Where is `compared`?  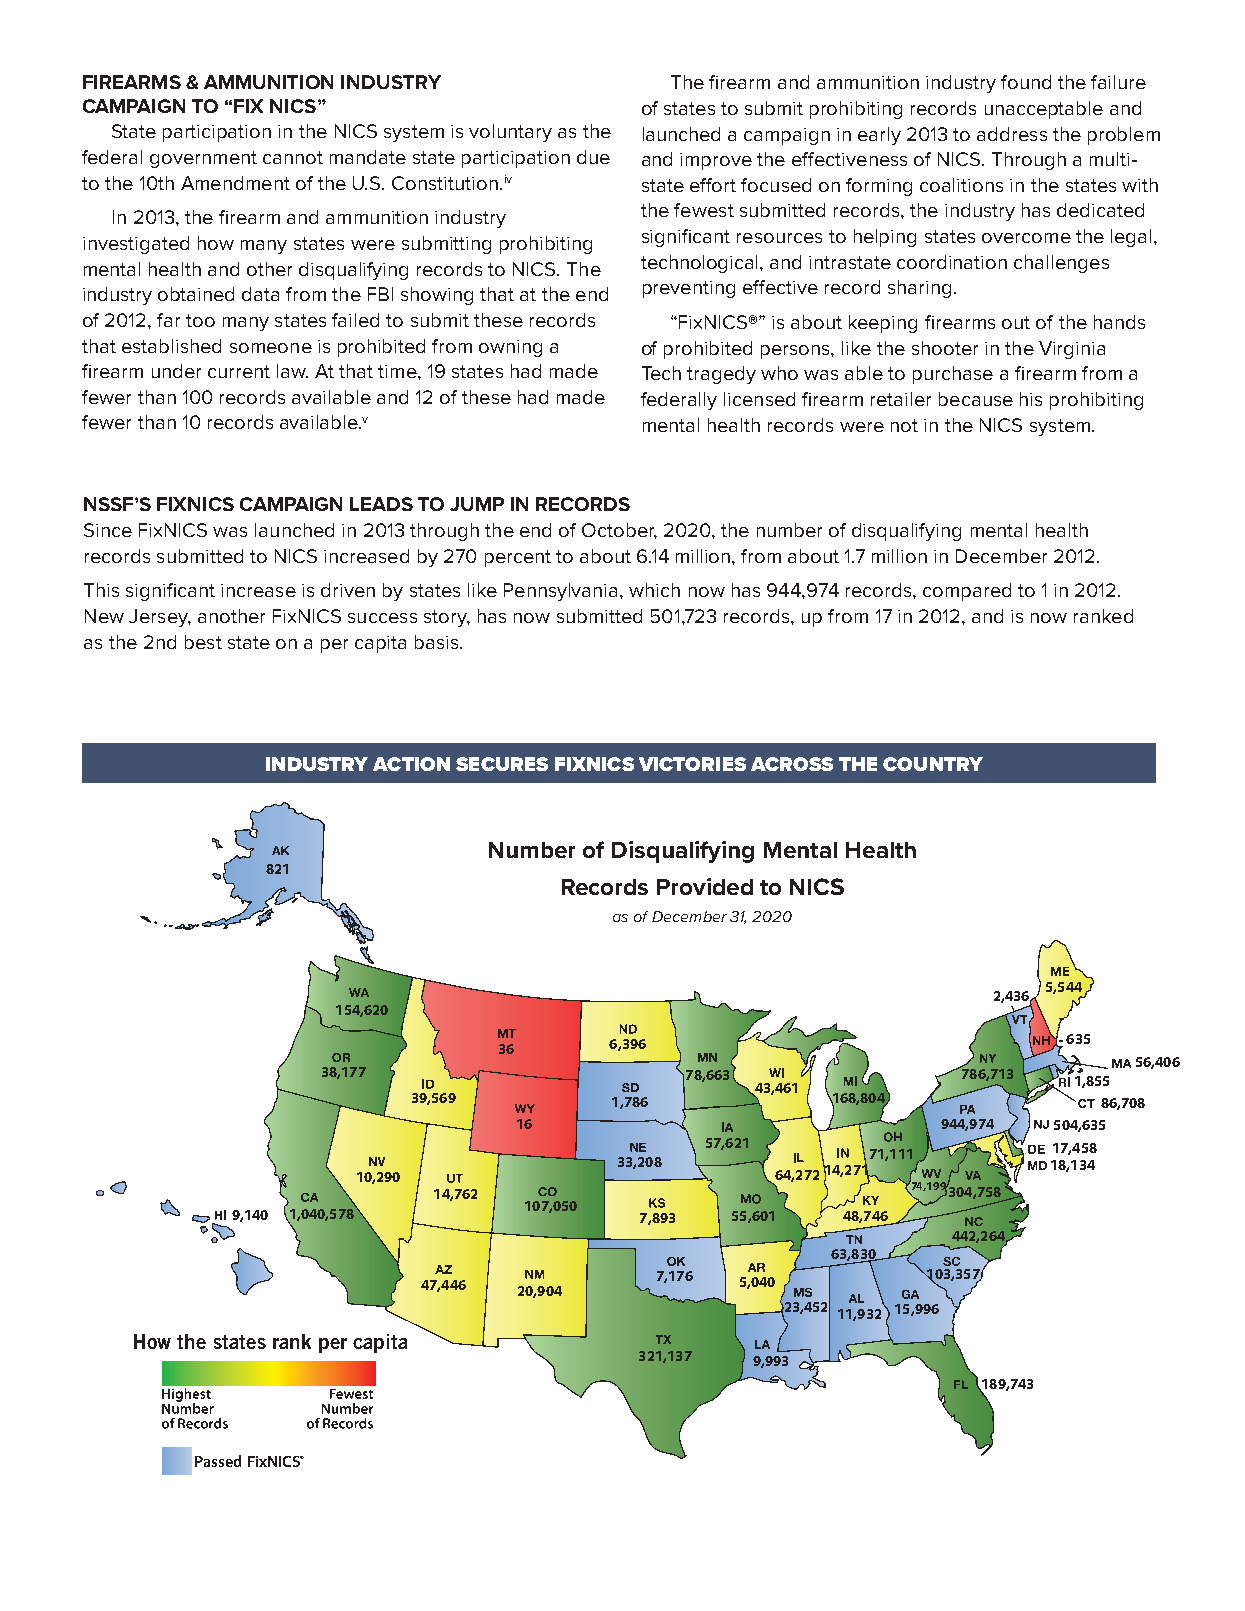 compared is located at coordinates (967, 592).
